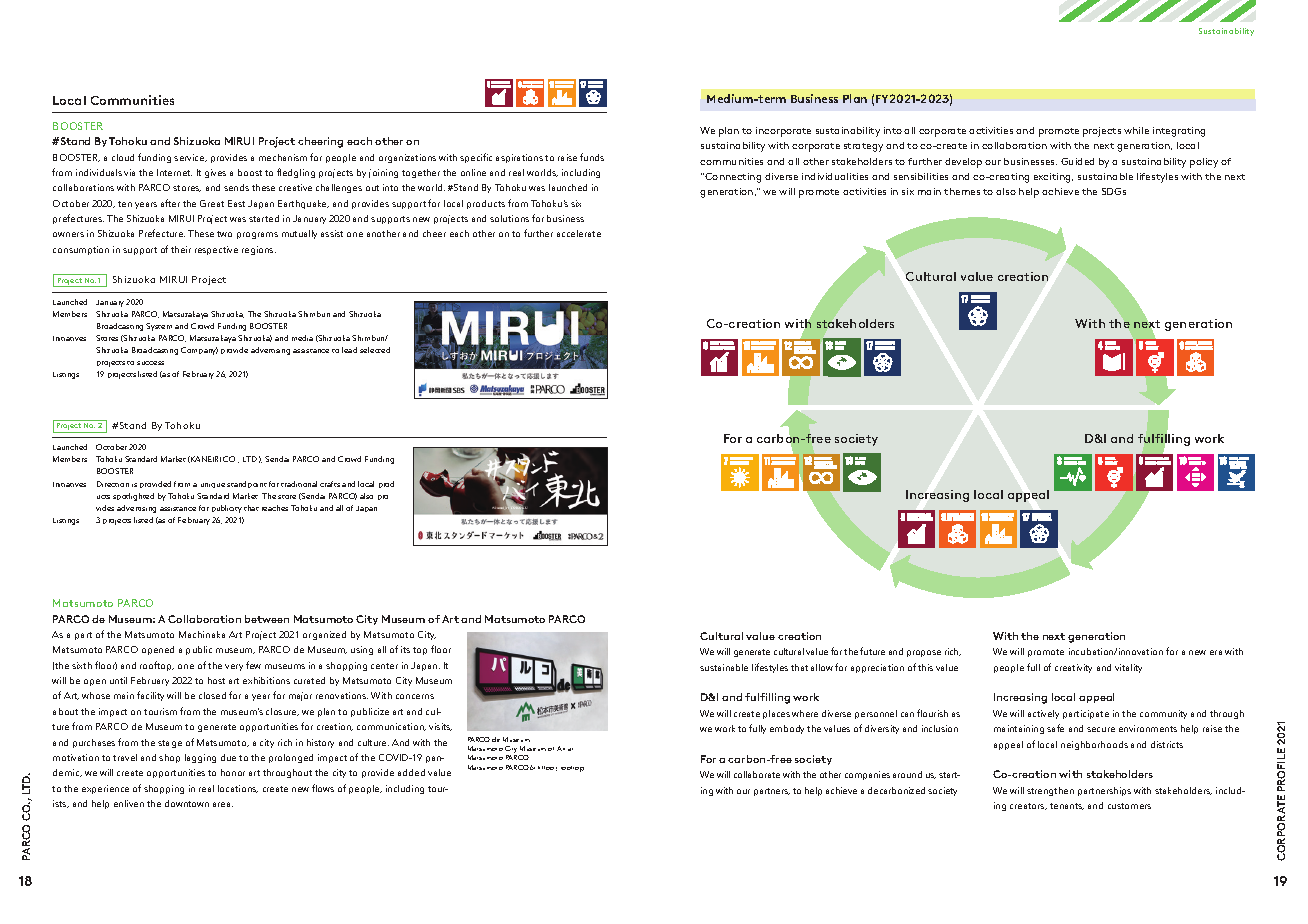 Image resolution: width=1308 pixels, height=924 pixels. What do you see at coordinates (190, 158) in the image?
I see `service` at bounding box center [190, 158].
